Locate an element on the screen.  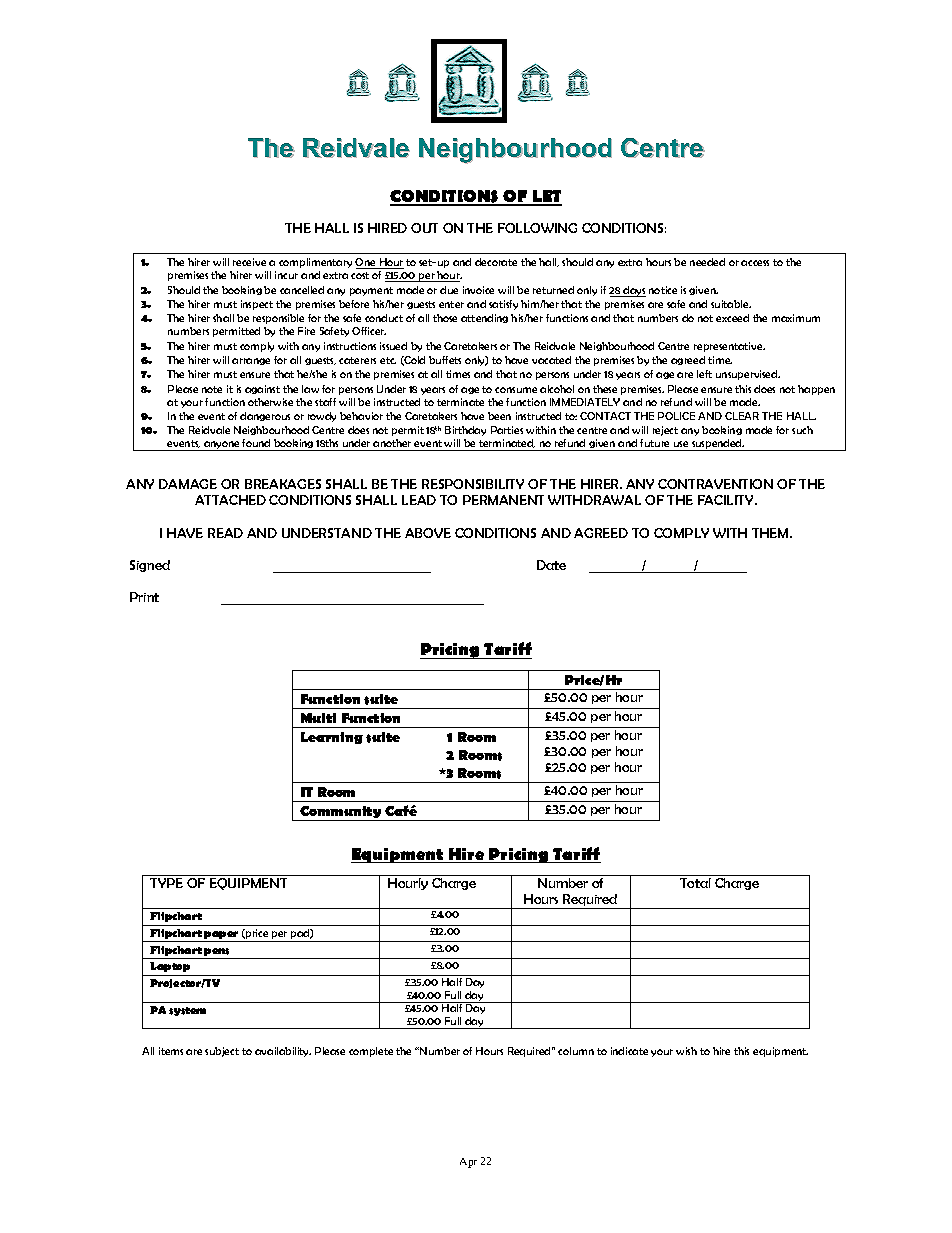
ABOVE is located at coordinates (428, 533).
